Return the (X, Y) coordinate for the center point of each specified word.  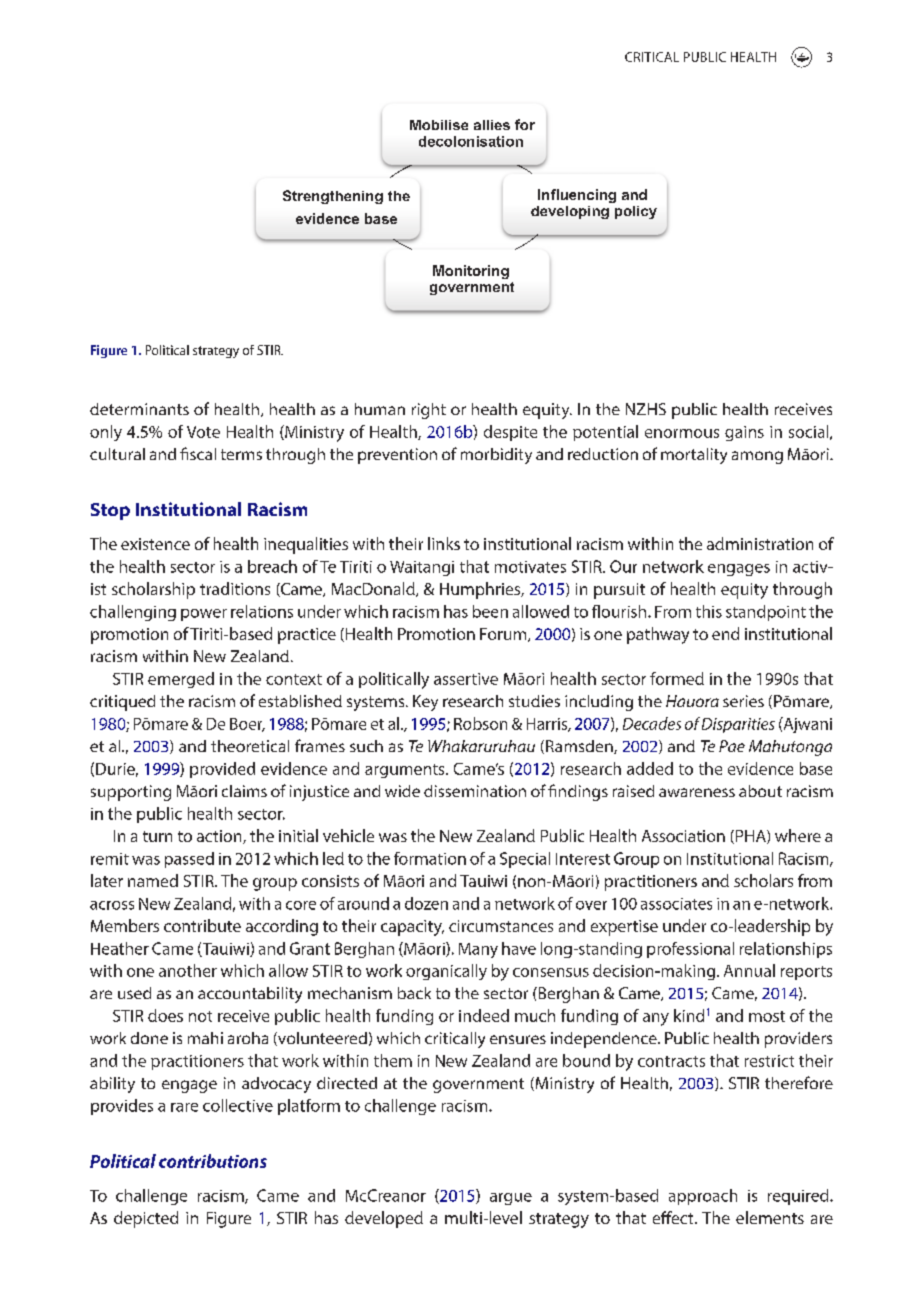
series (743, 701)
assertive (466, 679)
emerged (181, 680)
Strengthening (333, 197)
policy (636, 212)
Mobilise (439, 125)
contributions (213, 1161)
